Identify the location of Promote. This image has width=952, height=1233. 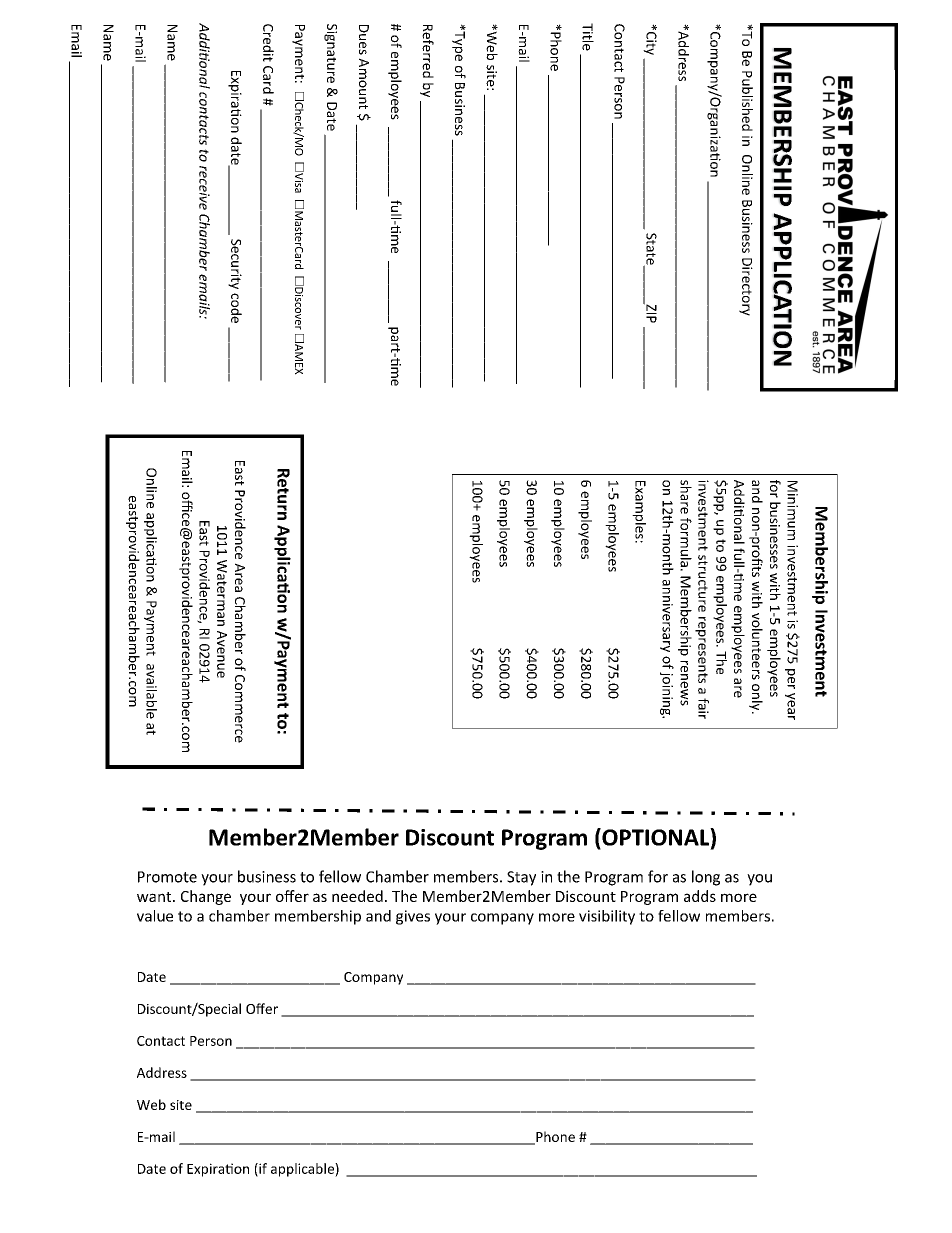
(167, 877).
